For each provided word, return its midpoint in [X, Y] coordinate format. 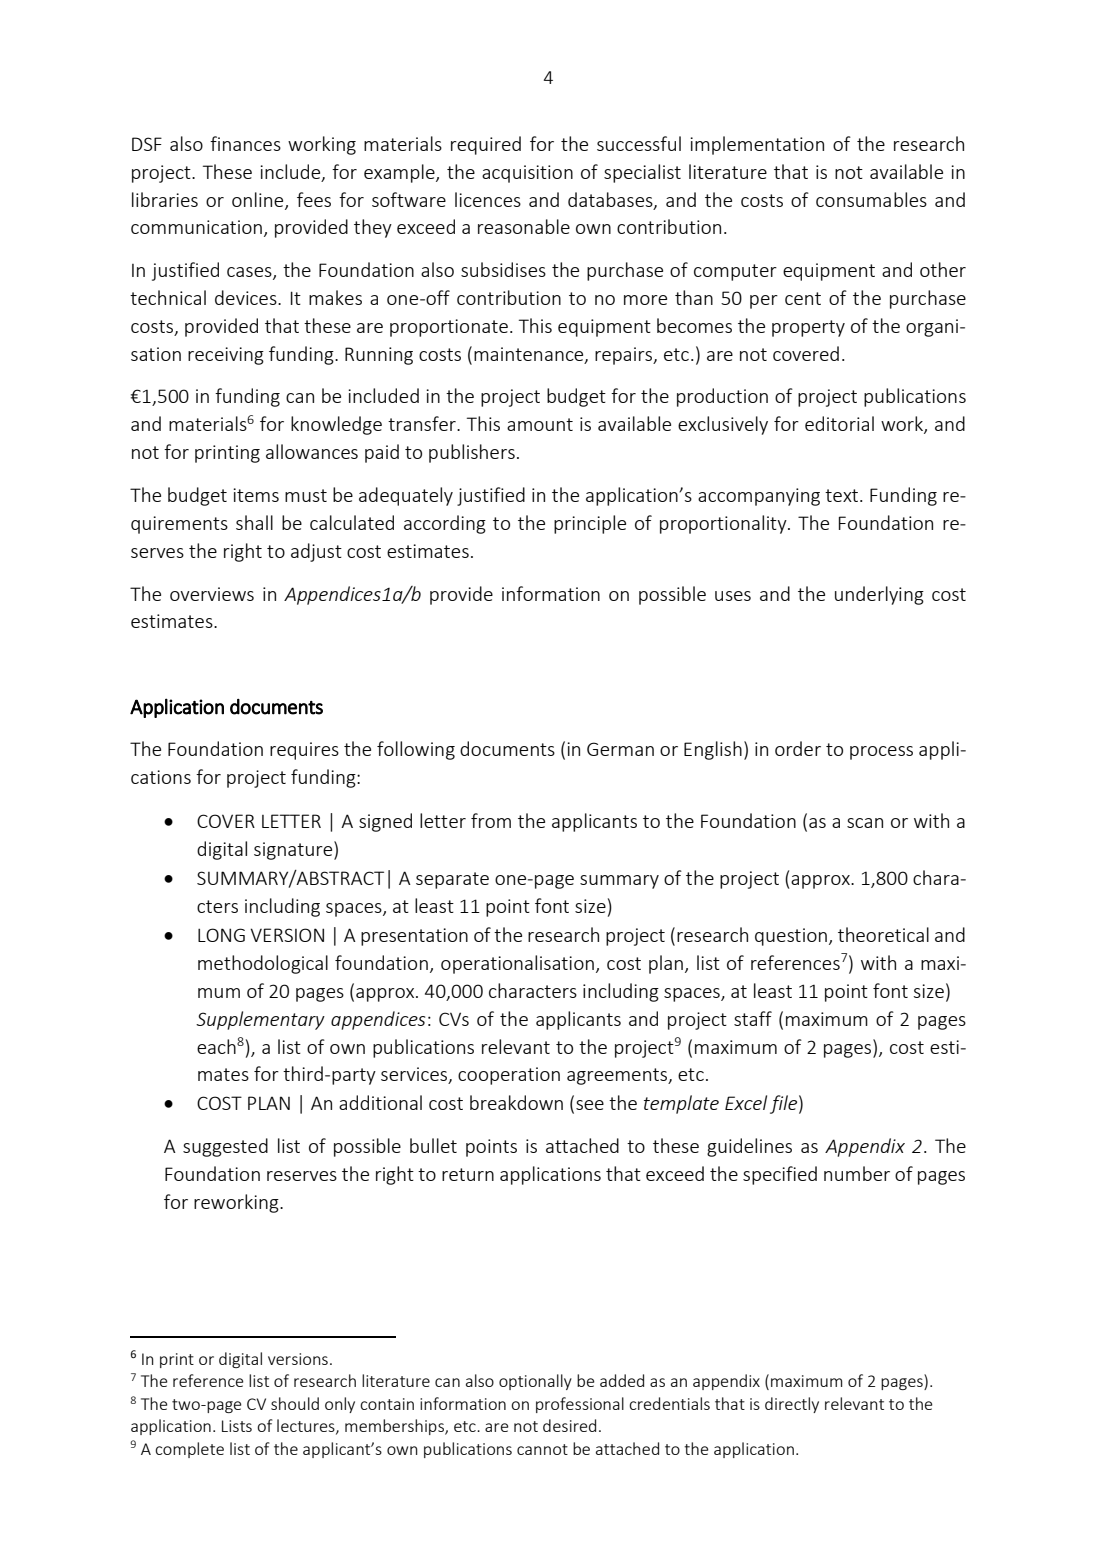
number [857, 1173]
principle [590, 524]
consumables [871, 199]
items [256, 495]
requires [304, 751]
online [259, 200]
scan [865, 823]
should [295, 1403]
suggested [225, 1147]
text [843, 495]
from [491, 820]
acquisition [527, 174]
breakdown [516, 1102]
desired [569, 1425]
